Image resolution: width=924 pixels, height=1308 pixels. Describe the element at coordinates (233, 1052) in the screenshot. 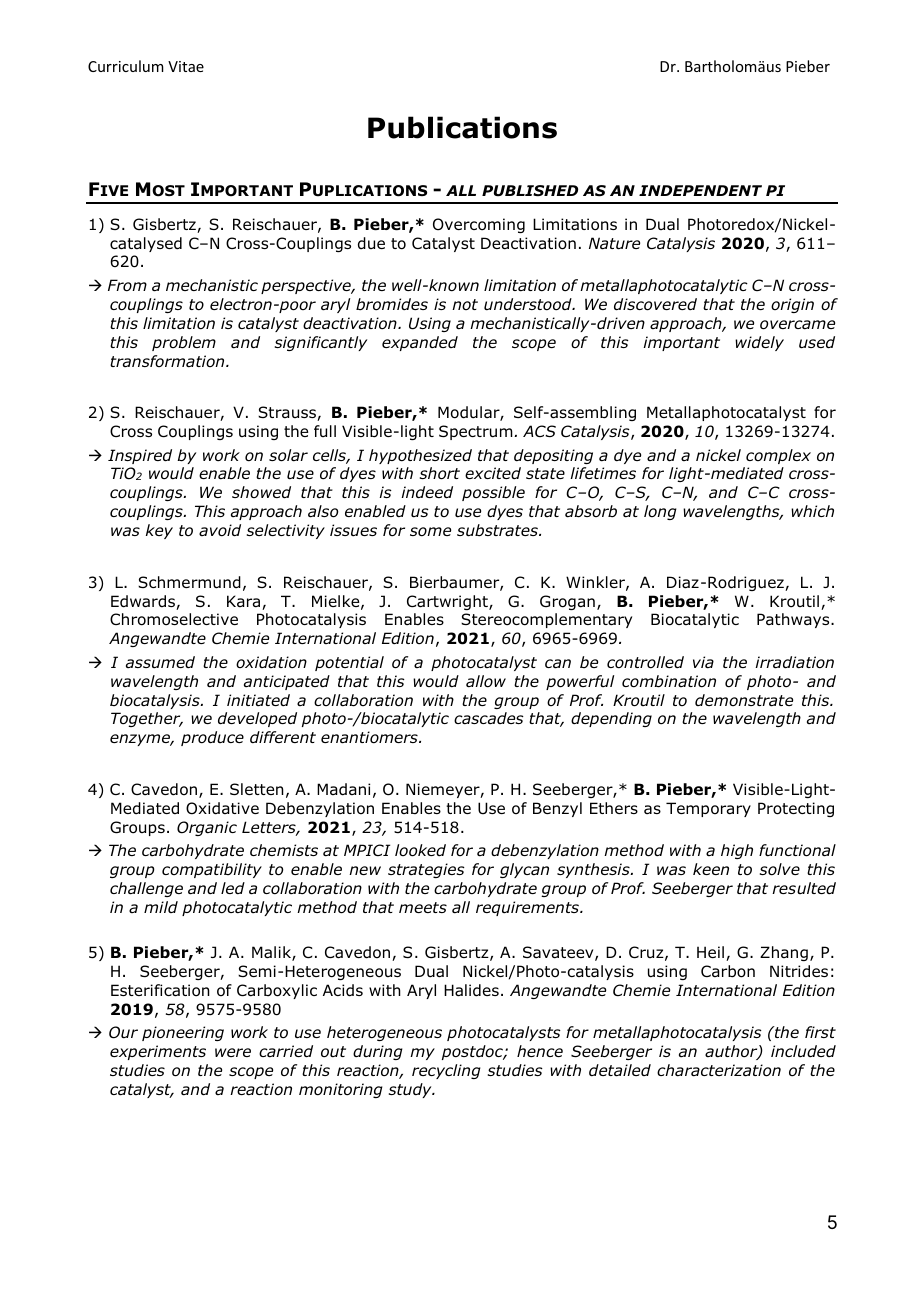

I see `were` at that location.
